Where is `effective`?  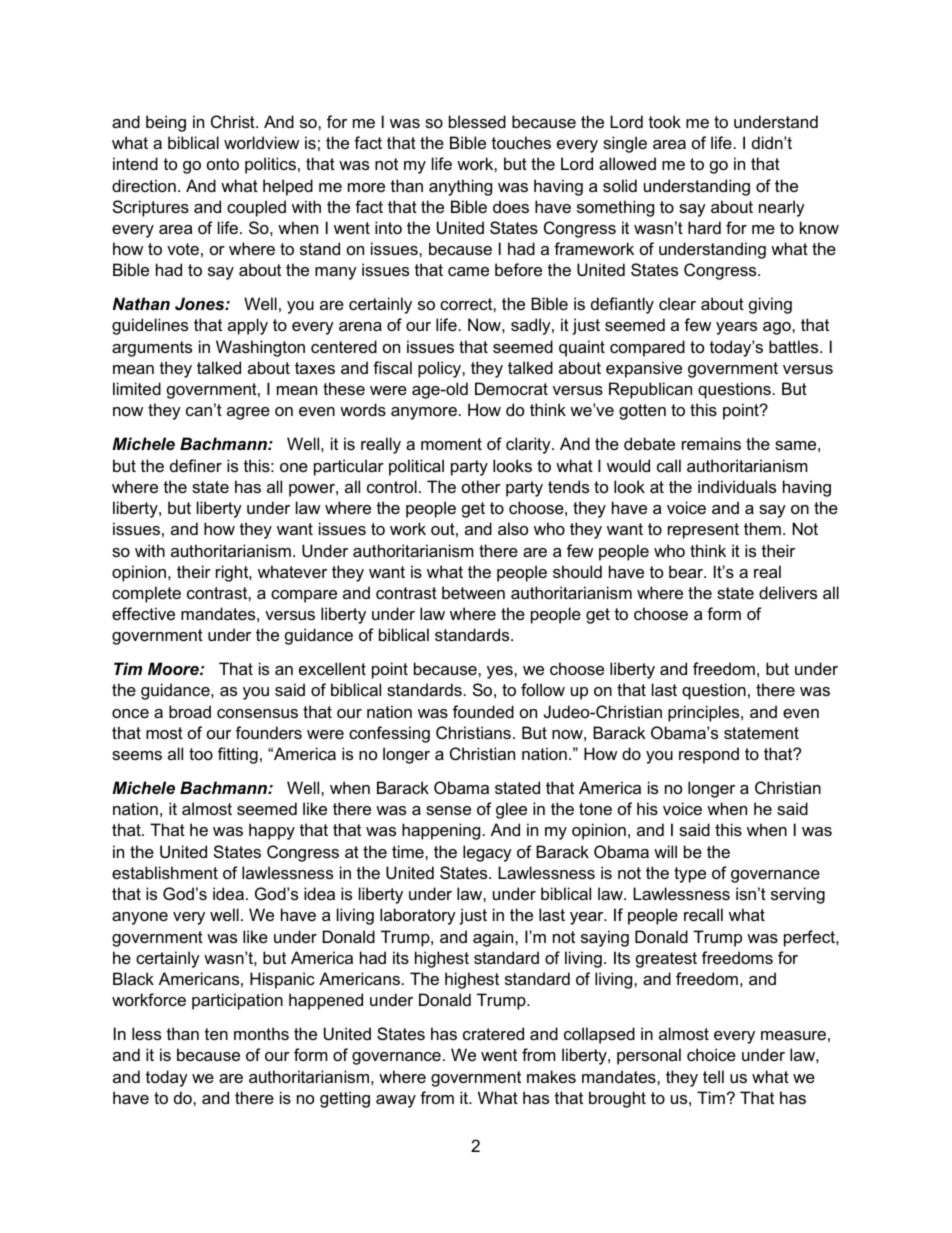
effective is located at coordinates (143, 613).
